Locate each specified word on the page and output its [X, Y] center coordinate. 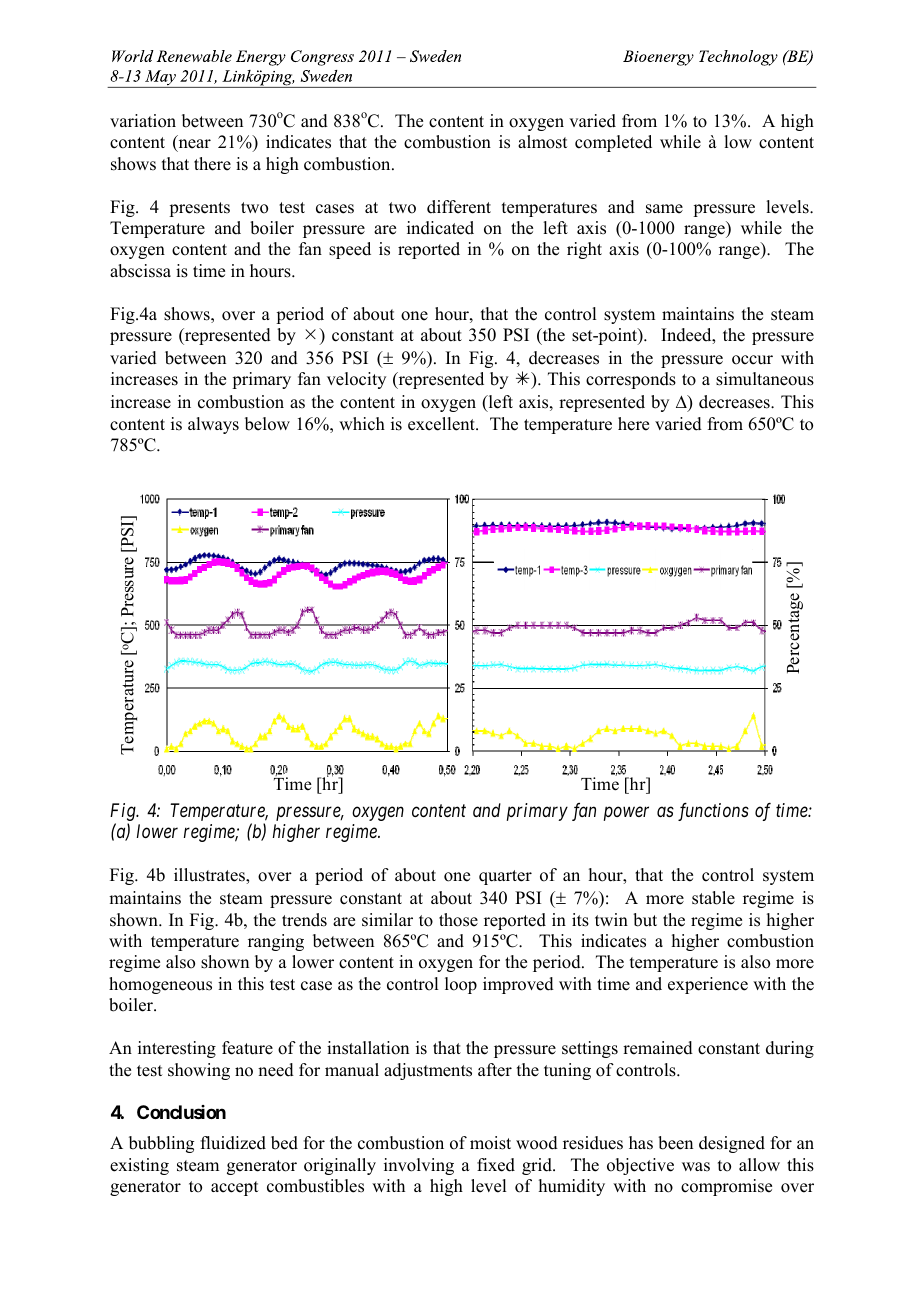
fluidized [233, 1143]
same [664, 209]
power [626, 814]
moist [490, 1143]
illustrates [210, 875]
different [459, 207]
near [193, 145]
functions [713, 811]
